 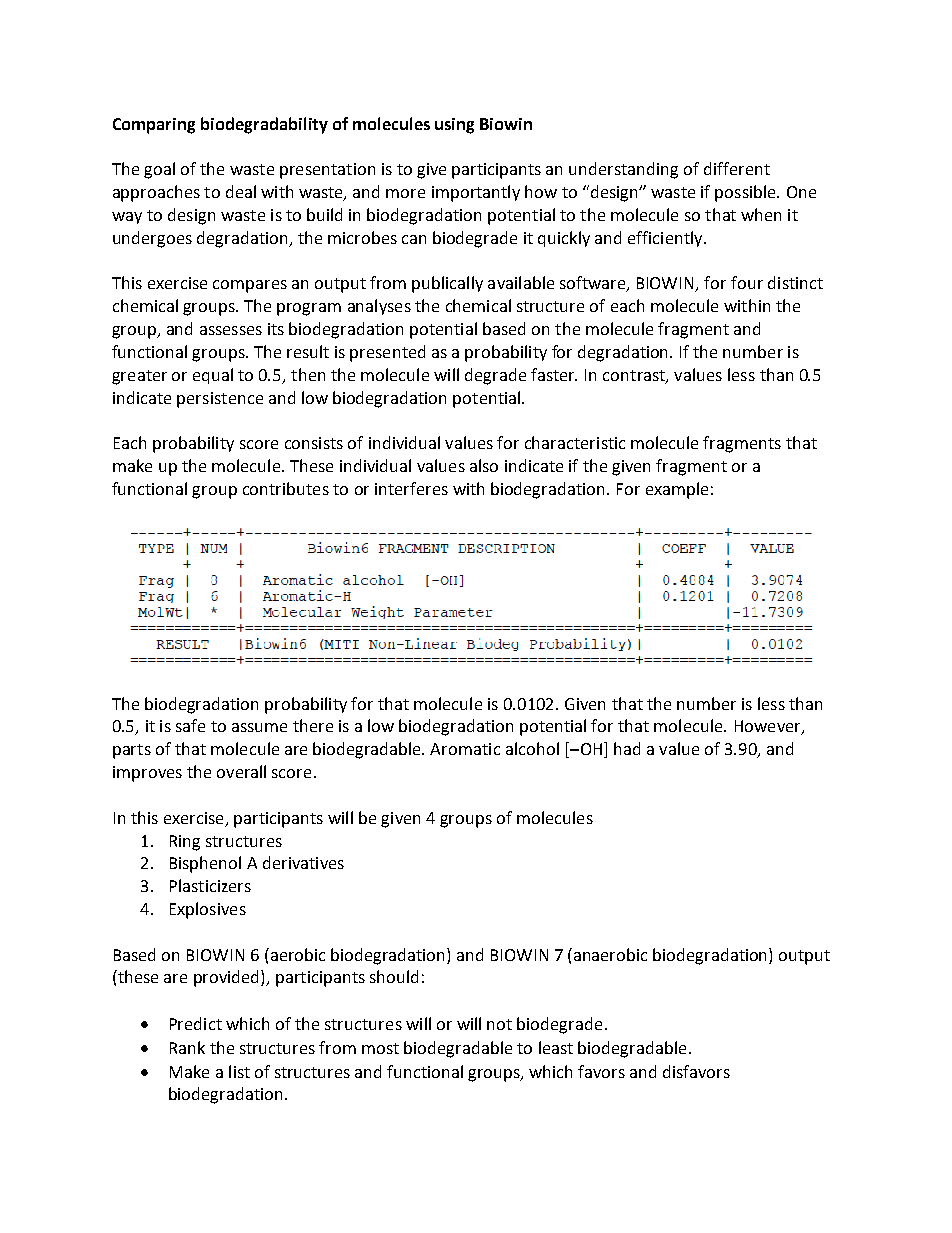 I want to click on using, so click(x=454, y=126).
